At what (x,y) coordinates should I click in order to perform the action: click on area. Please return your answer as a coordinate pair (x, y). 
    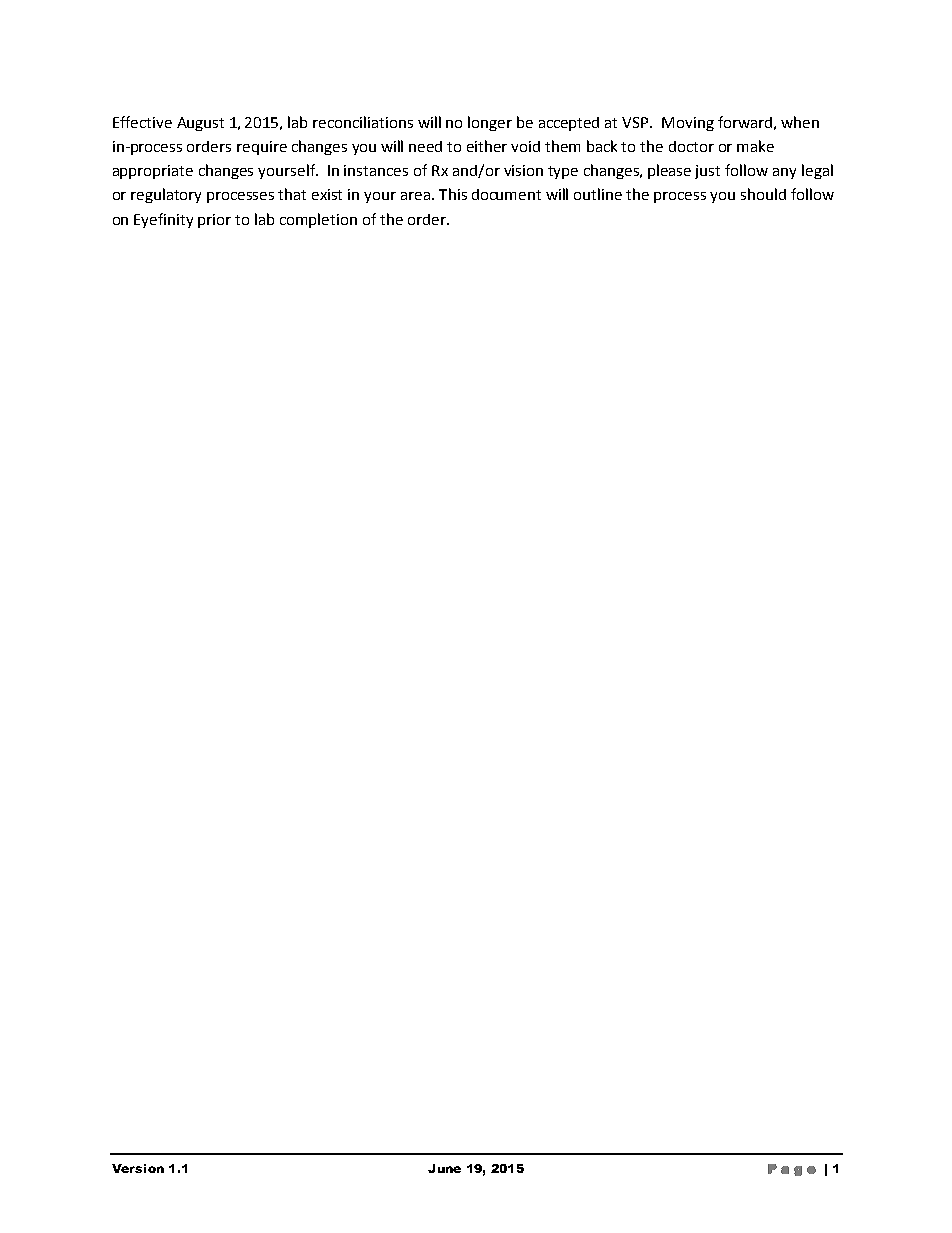
    Looking at the image, I should click on (415, 196).
